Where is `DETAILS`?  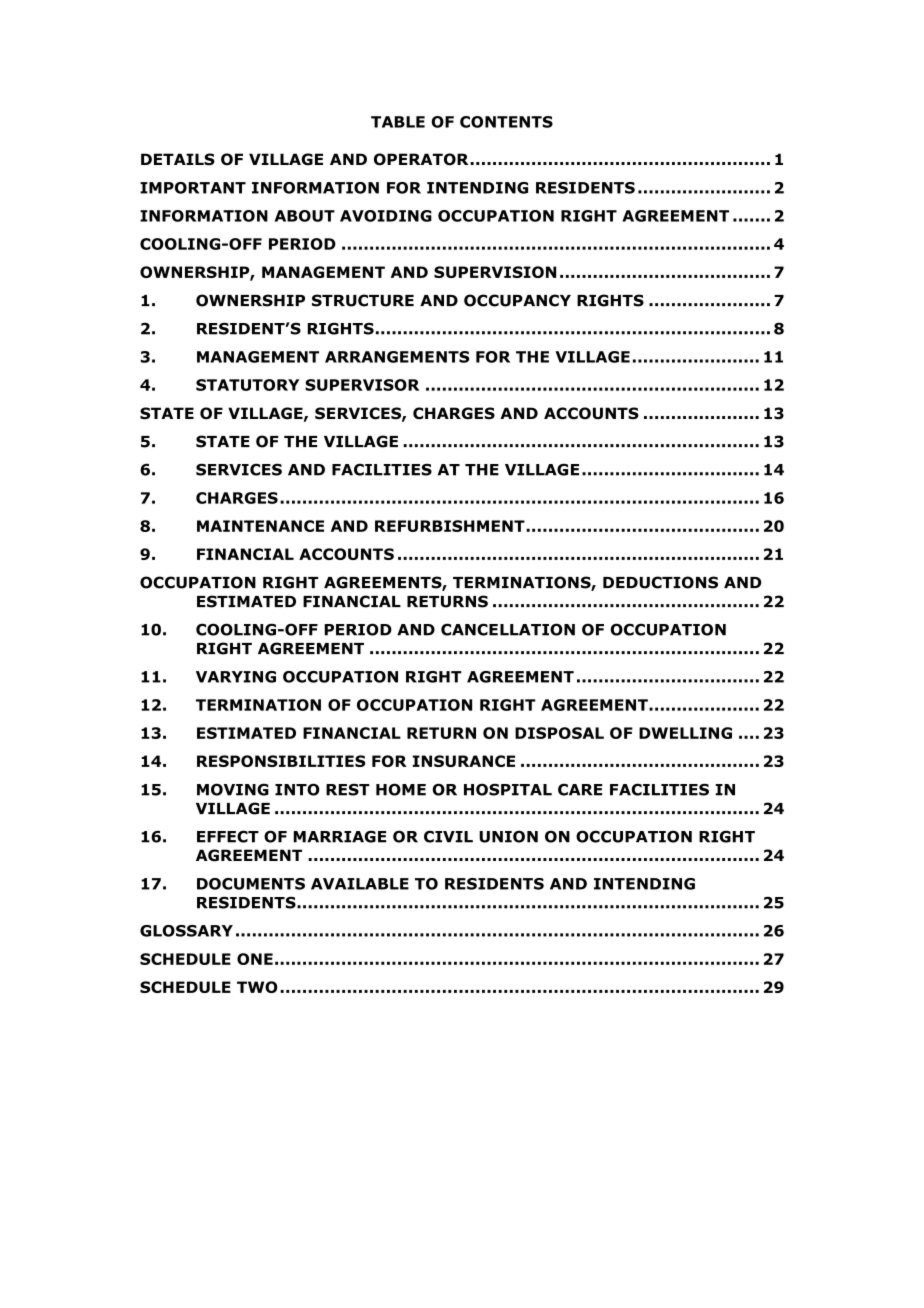
DETAILS is located at coordinates (178, 159).
